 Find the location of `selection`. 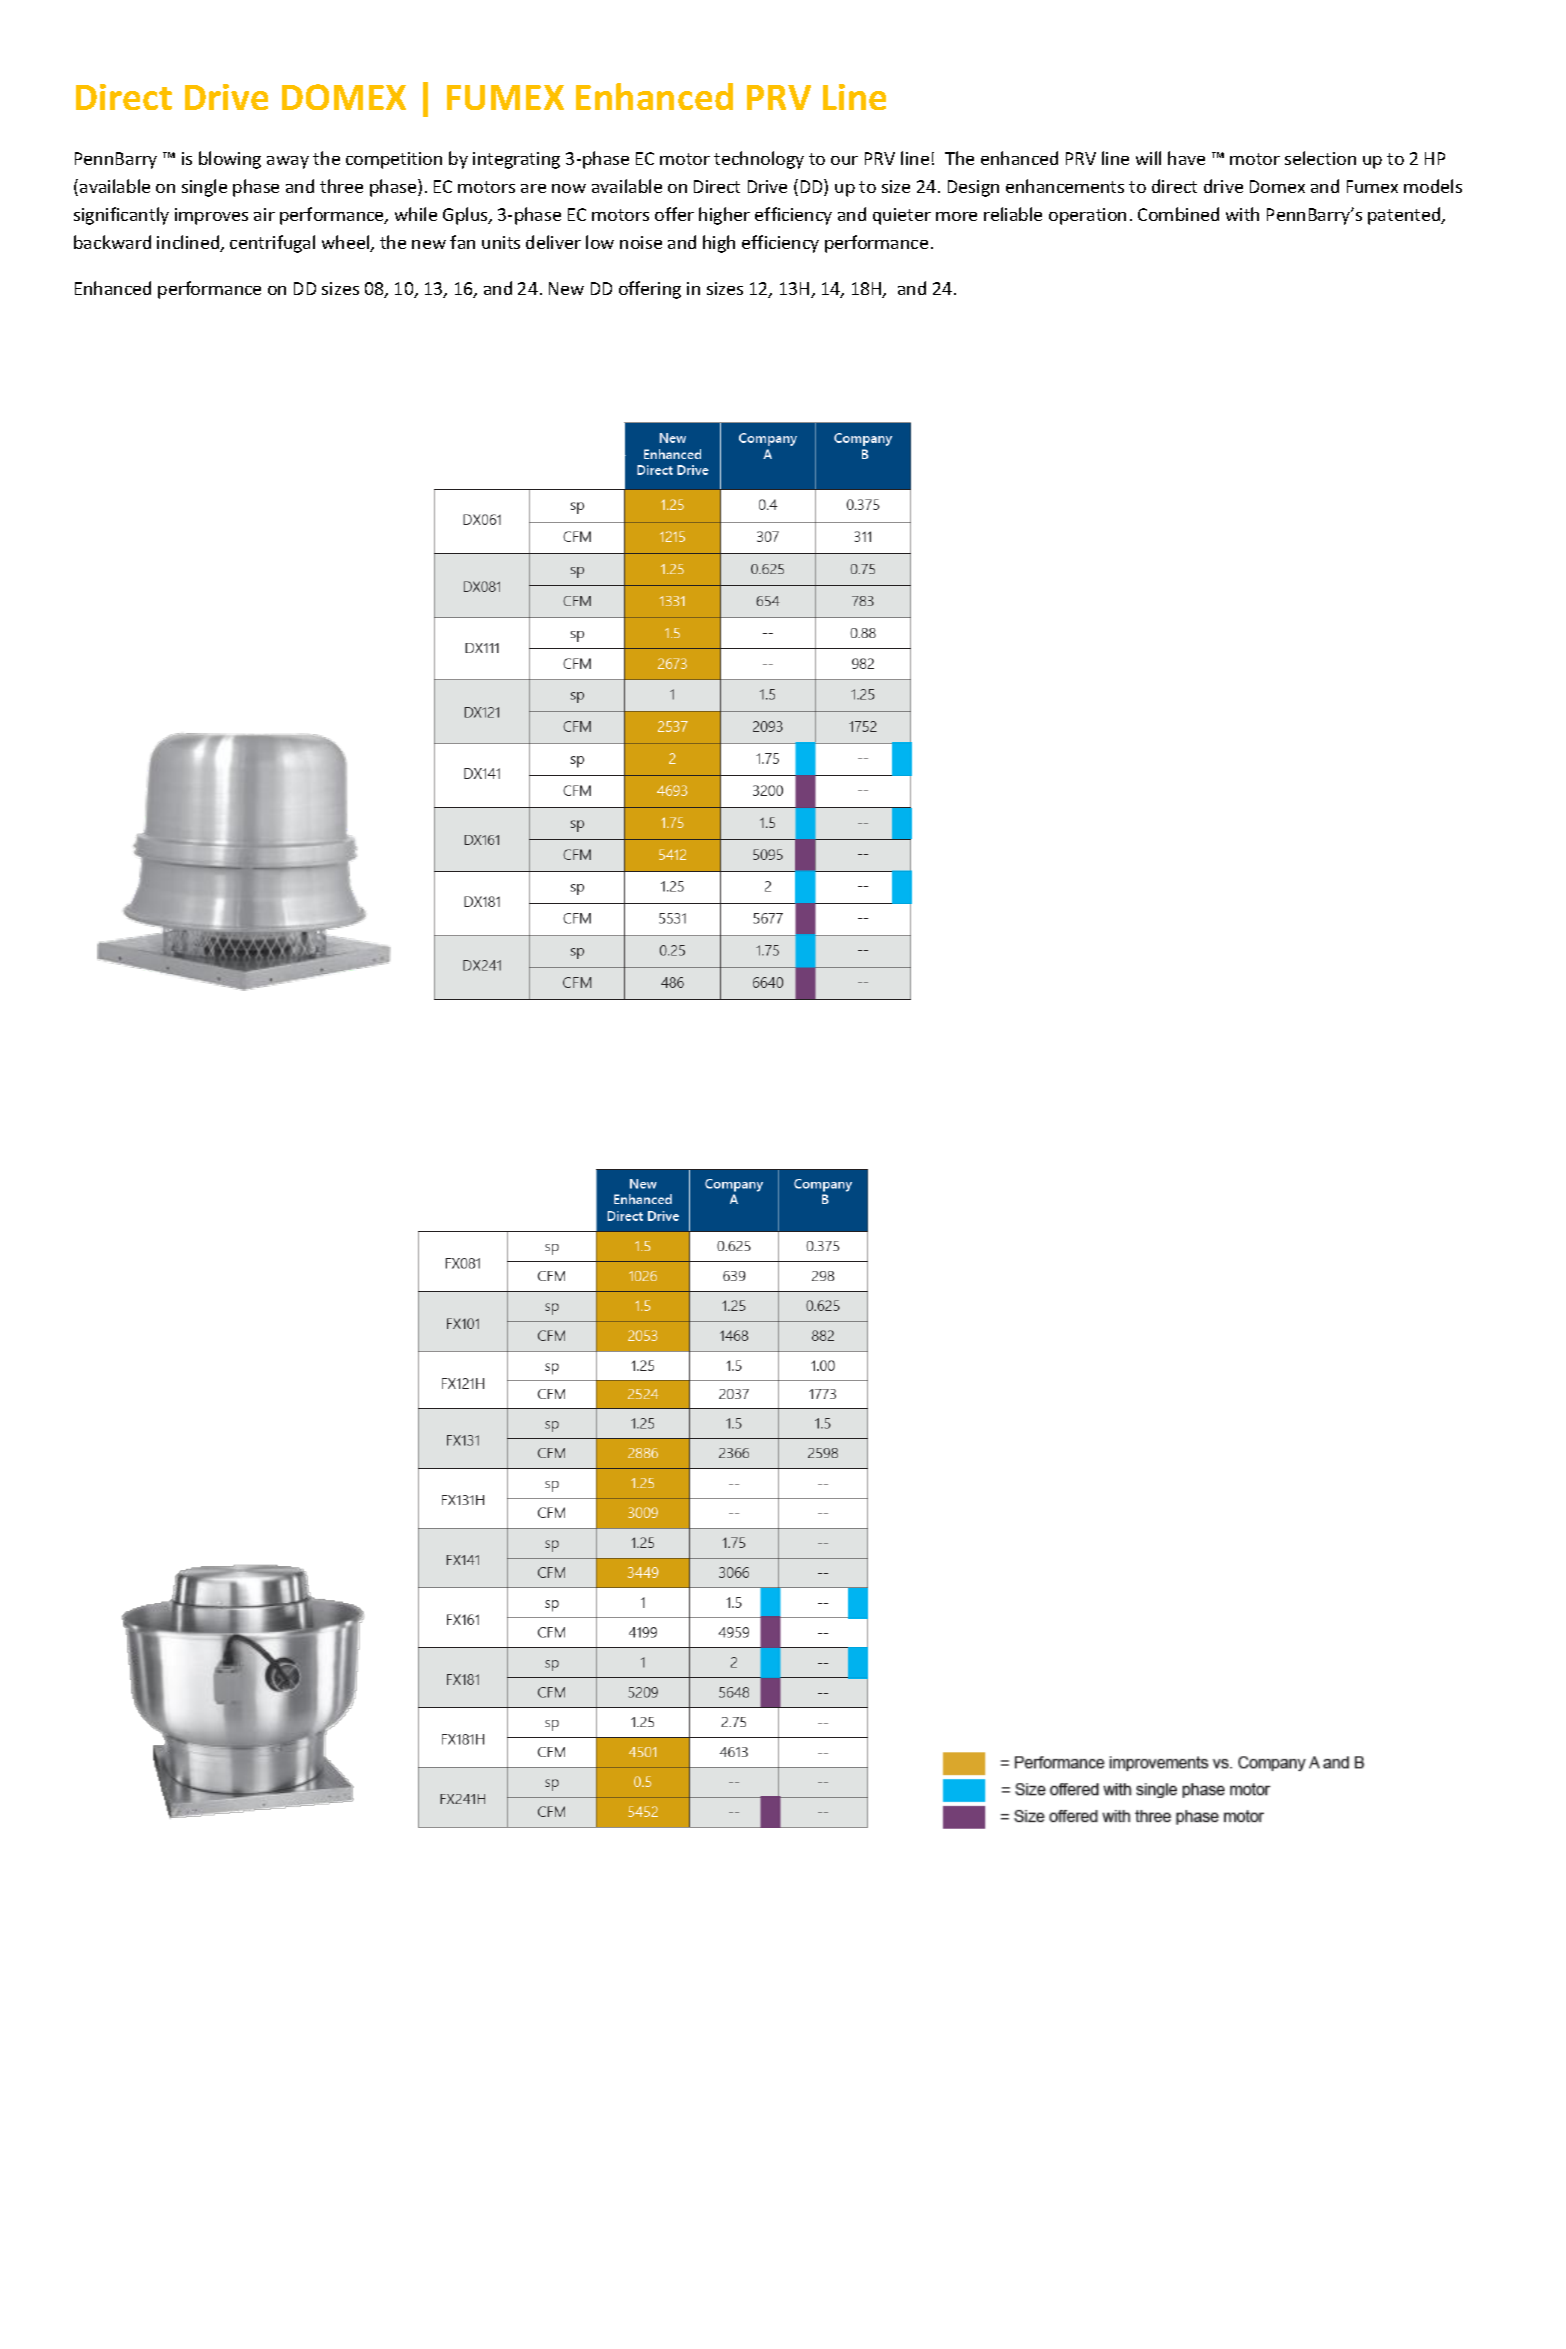

selection is located at coordinates (1320, 158).
